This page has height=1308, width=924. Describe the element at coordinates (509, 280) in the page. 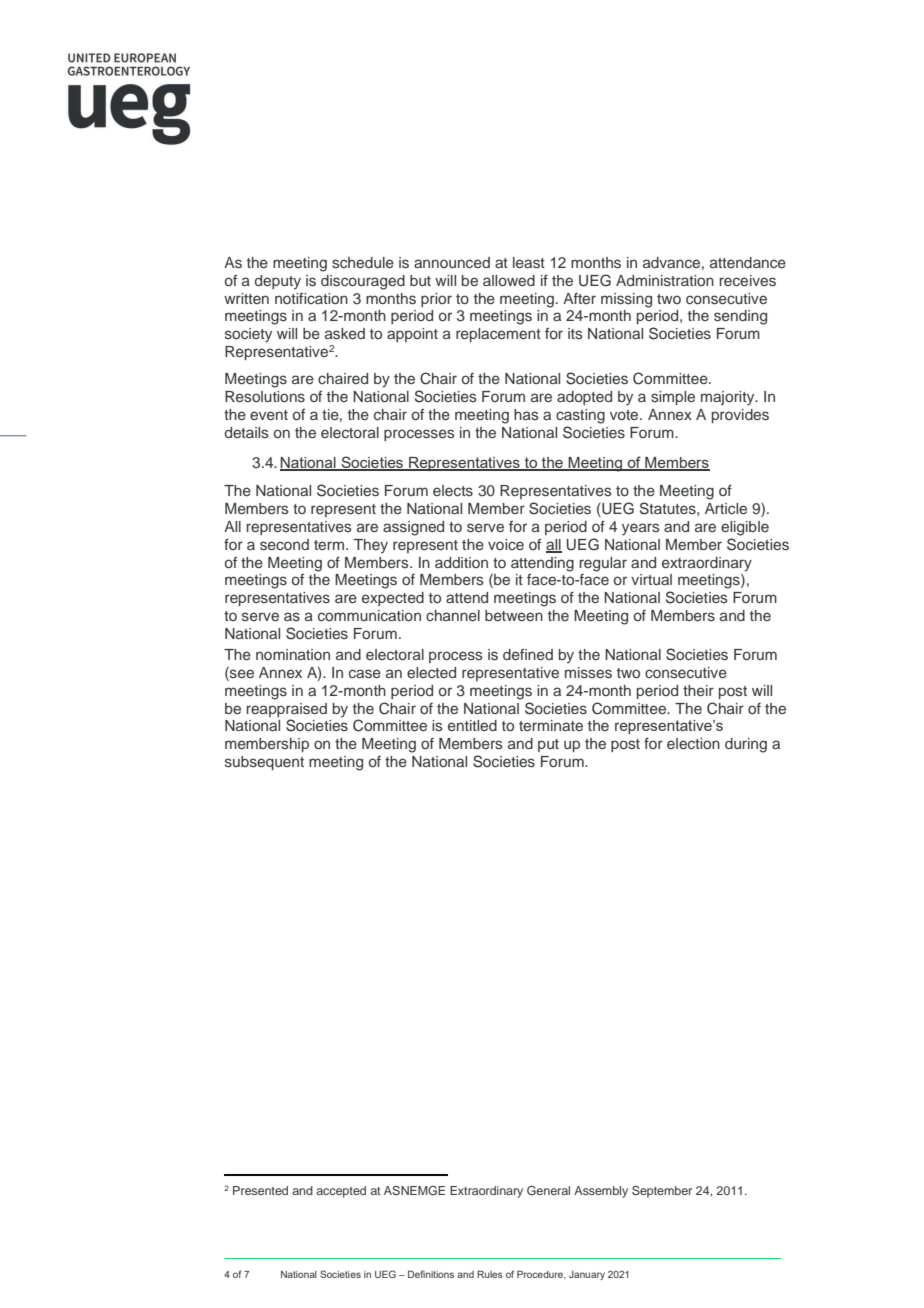

I see `allowed` at that location.
